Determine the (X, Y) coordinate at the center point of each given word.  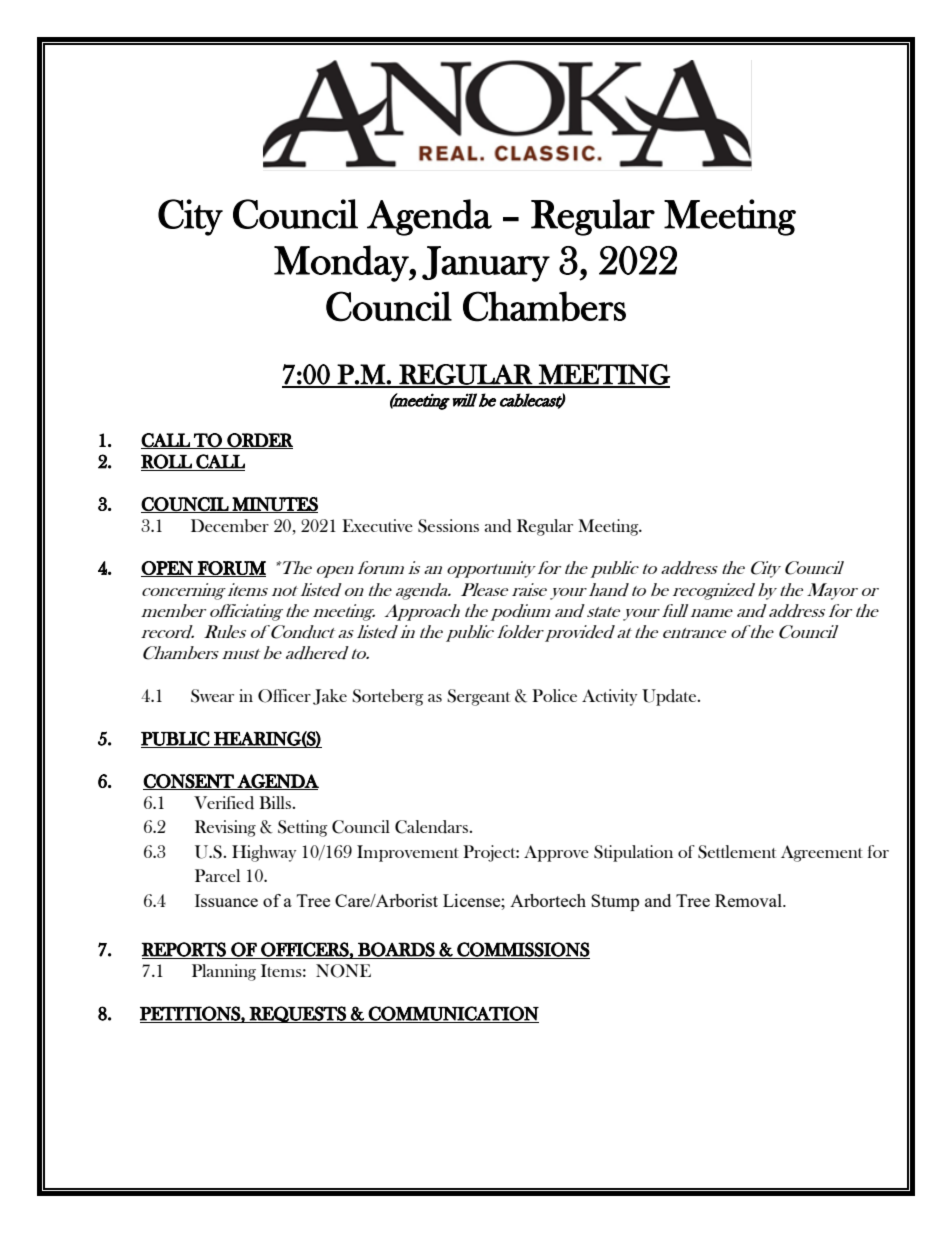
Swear (212, 696)
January (486, 264)
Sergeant (478, 697)
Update (670, 697)
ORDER (259, 441)
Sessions (448, 526)
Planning (224, 972)
